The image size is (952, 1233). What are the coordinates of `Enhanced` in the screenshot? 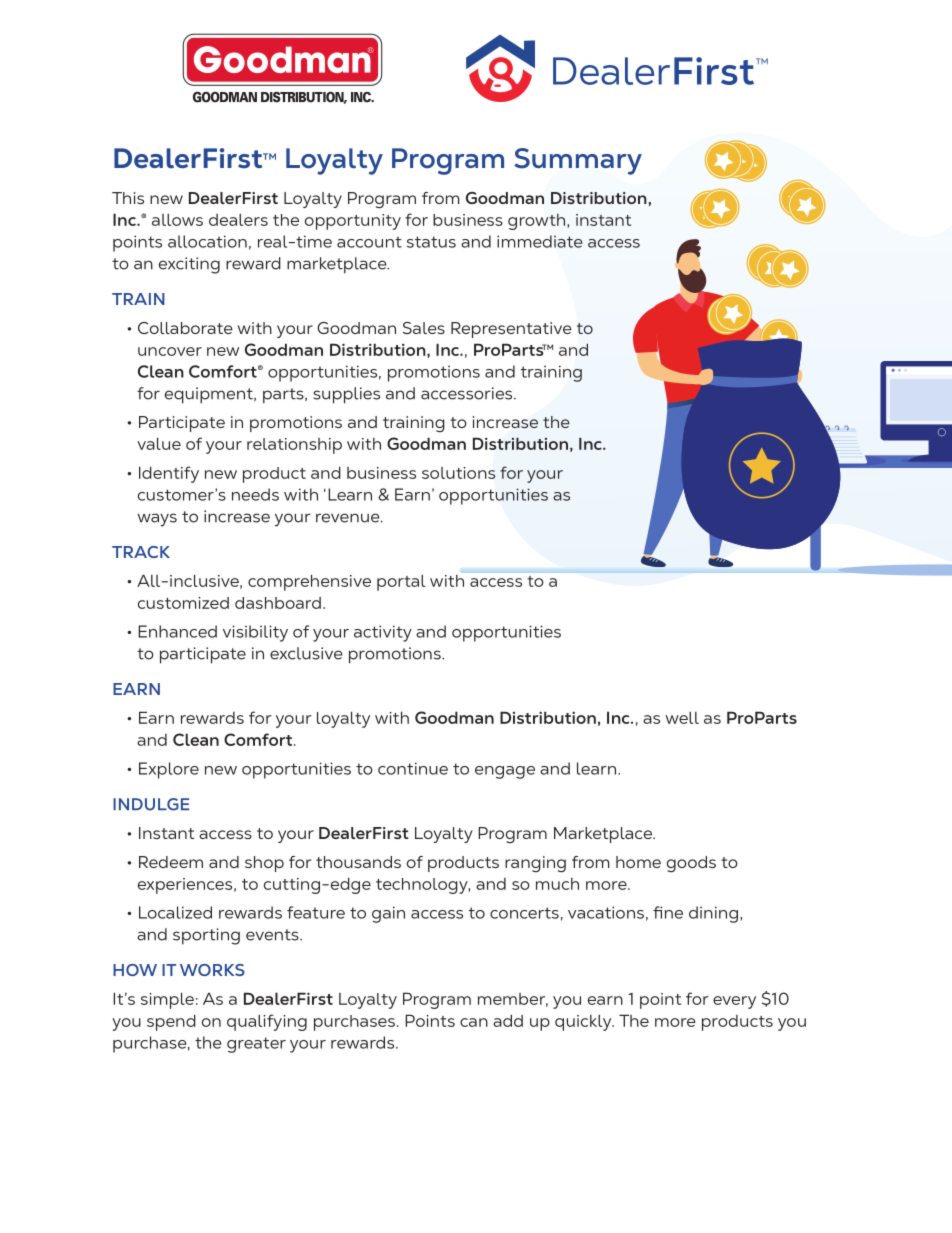 It's located at (177, 631).
